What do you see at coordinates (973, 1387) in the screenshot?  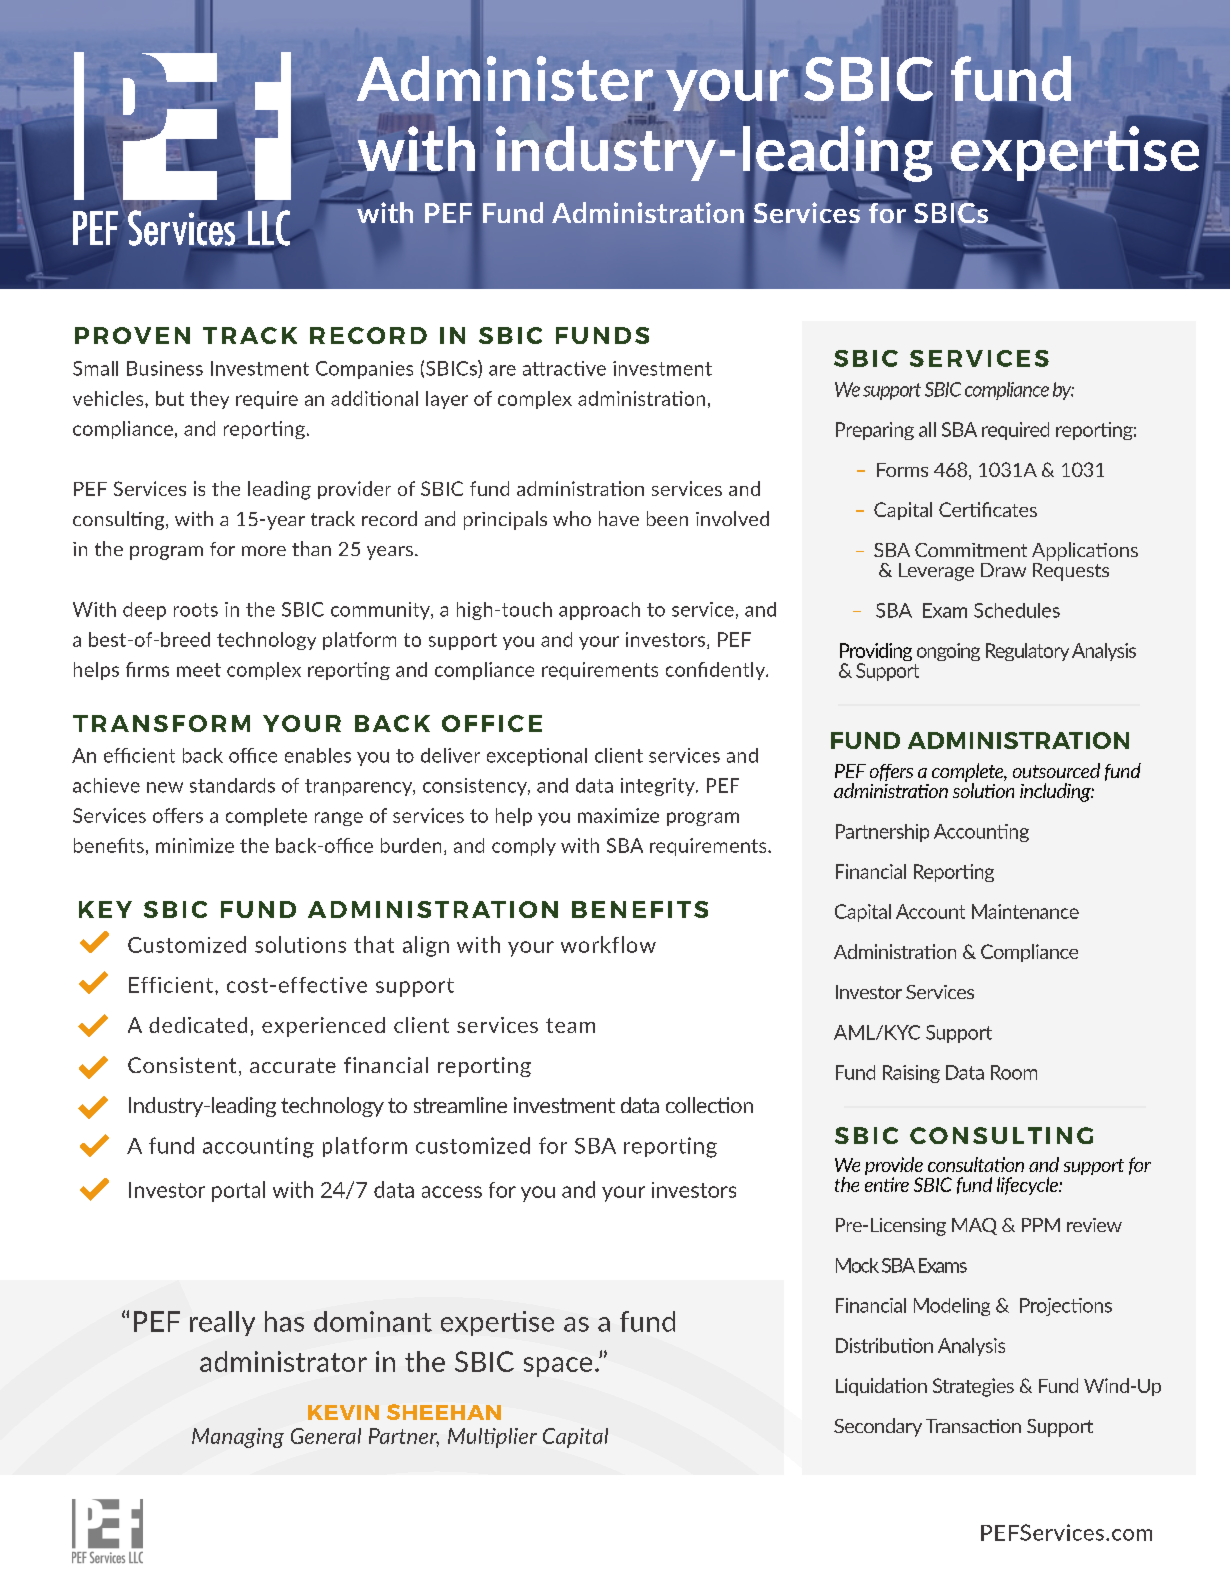 I see `Strategies` at bounding box center [973, 1387].
